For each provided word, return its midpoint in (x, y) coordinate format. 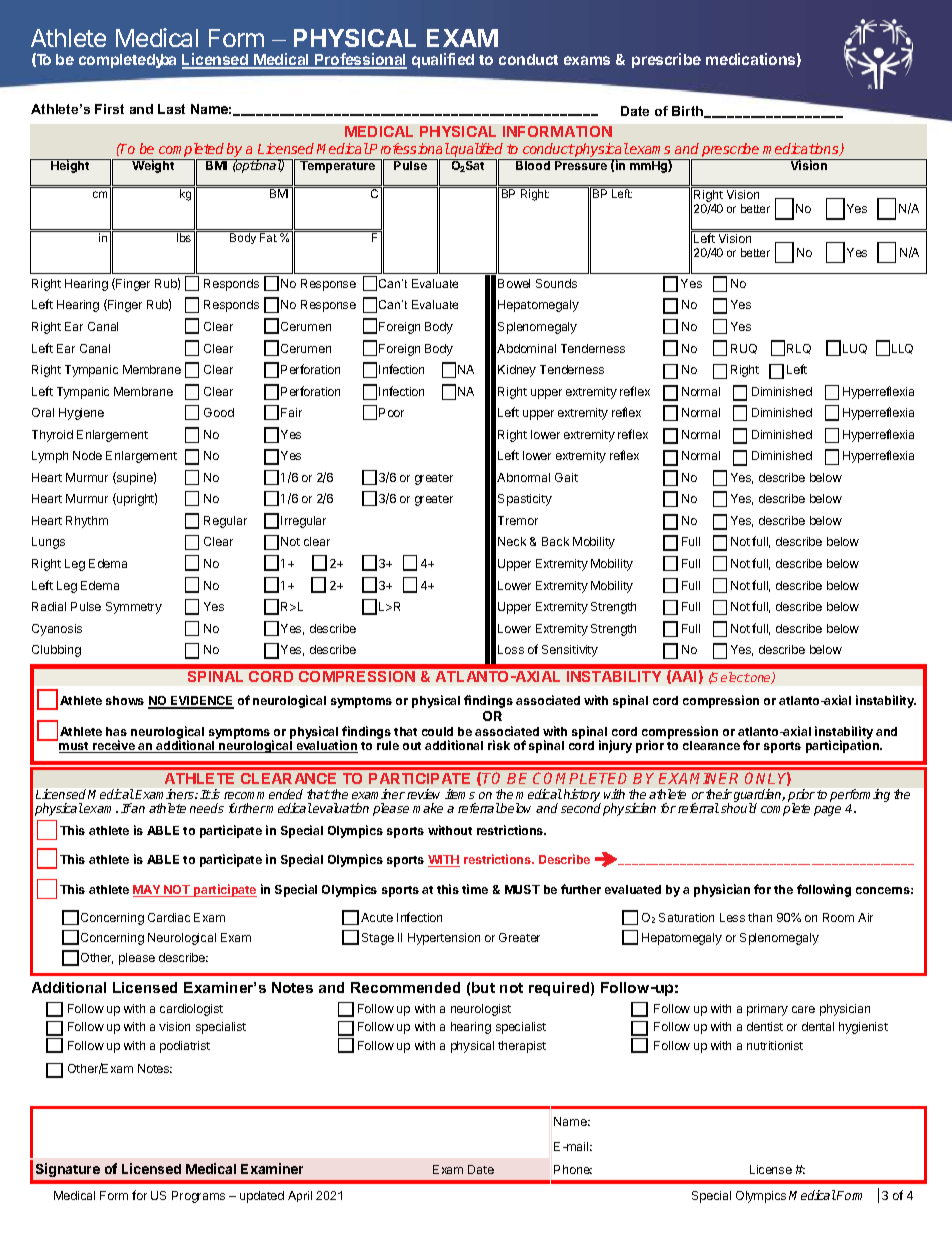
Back (555, 541)
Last (171, 109)
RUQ (744, 349)
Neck (512, 541)
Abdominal (526, 348)
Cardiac (169, 917)
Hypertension (444, 939)
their (719, 794)
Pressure (581, 165)
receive (114, 746)
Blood (533, 165)
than (760, 917)
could (437, 731)
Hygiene (81, 414)
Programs (198, 1197)
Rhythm (87, 522)
